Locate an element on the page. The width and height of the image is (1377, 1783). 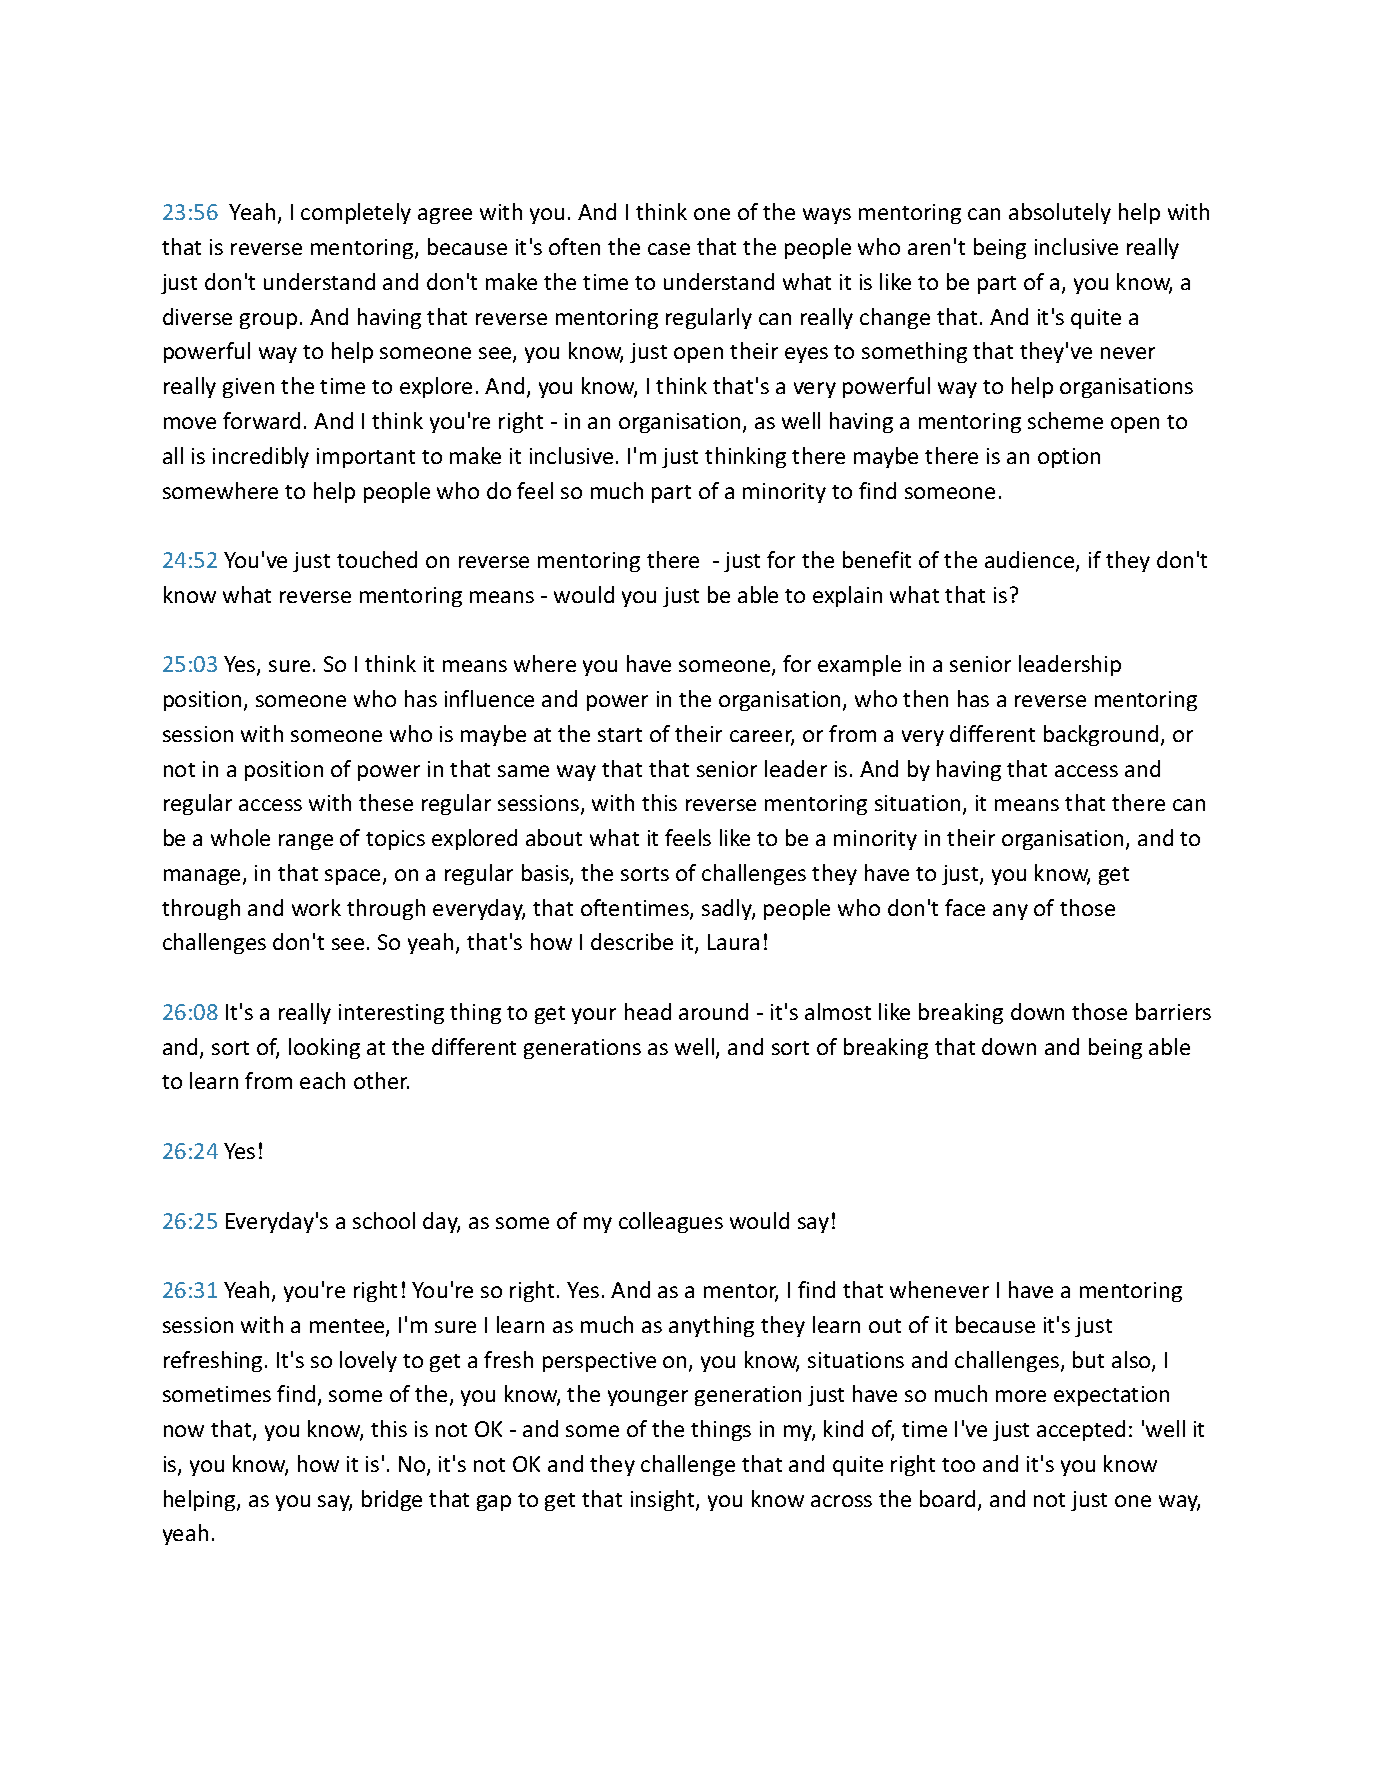
absolutely is located at coordinates (1060, 213).
